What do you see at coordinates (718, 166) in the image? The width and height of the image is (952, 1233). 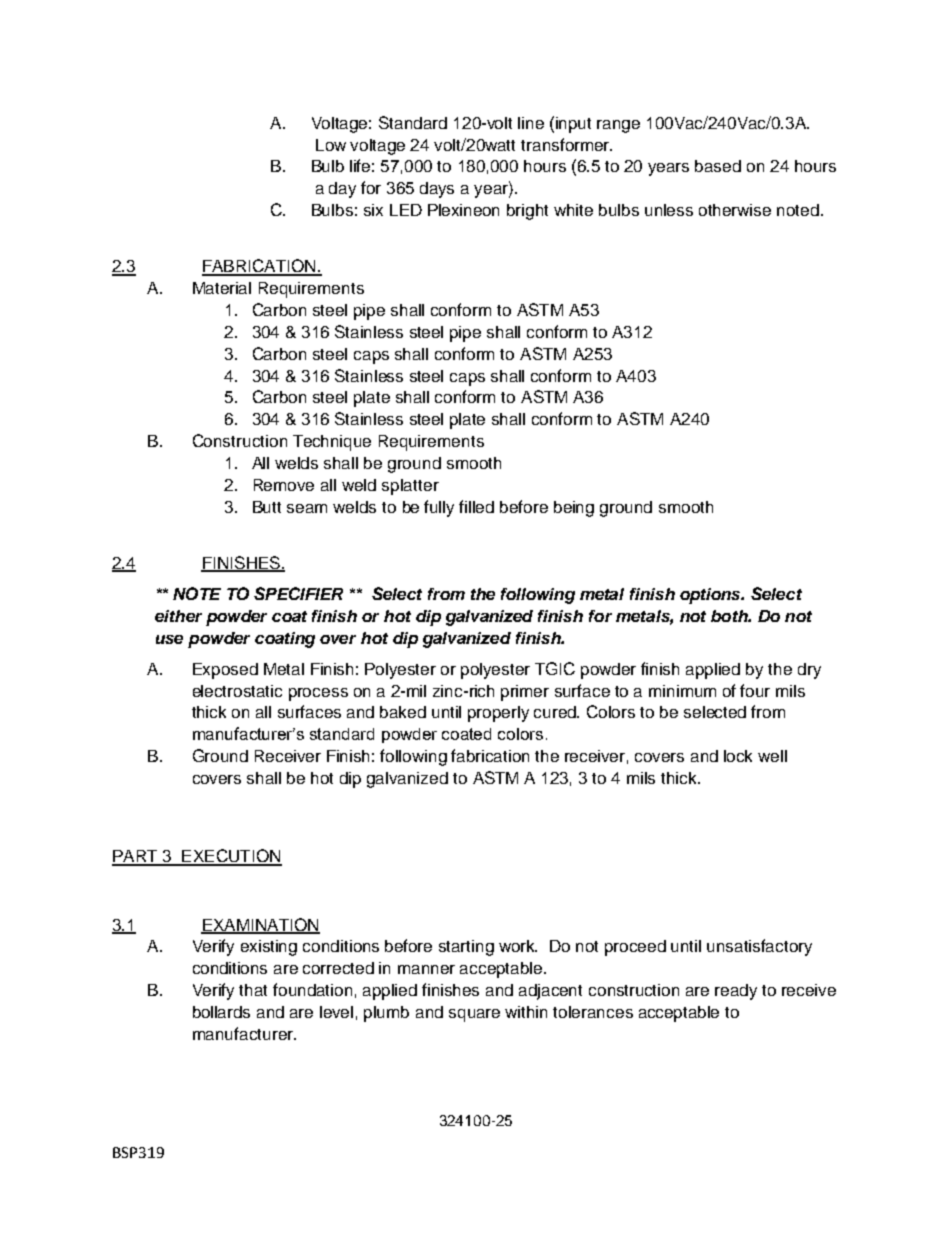 I see `based` at bounding box center [718, 166].
